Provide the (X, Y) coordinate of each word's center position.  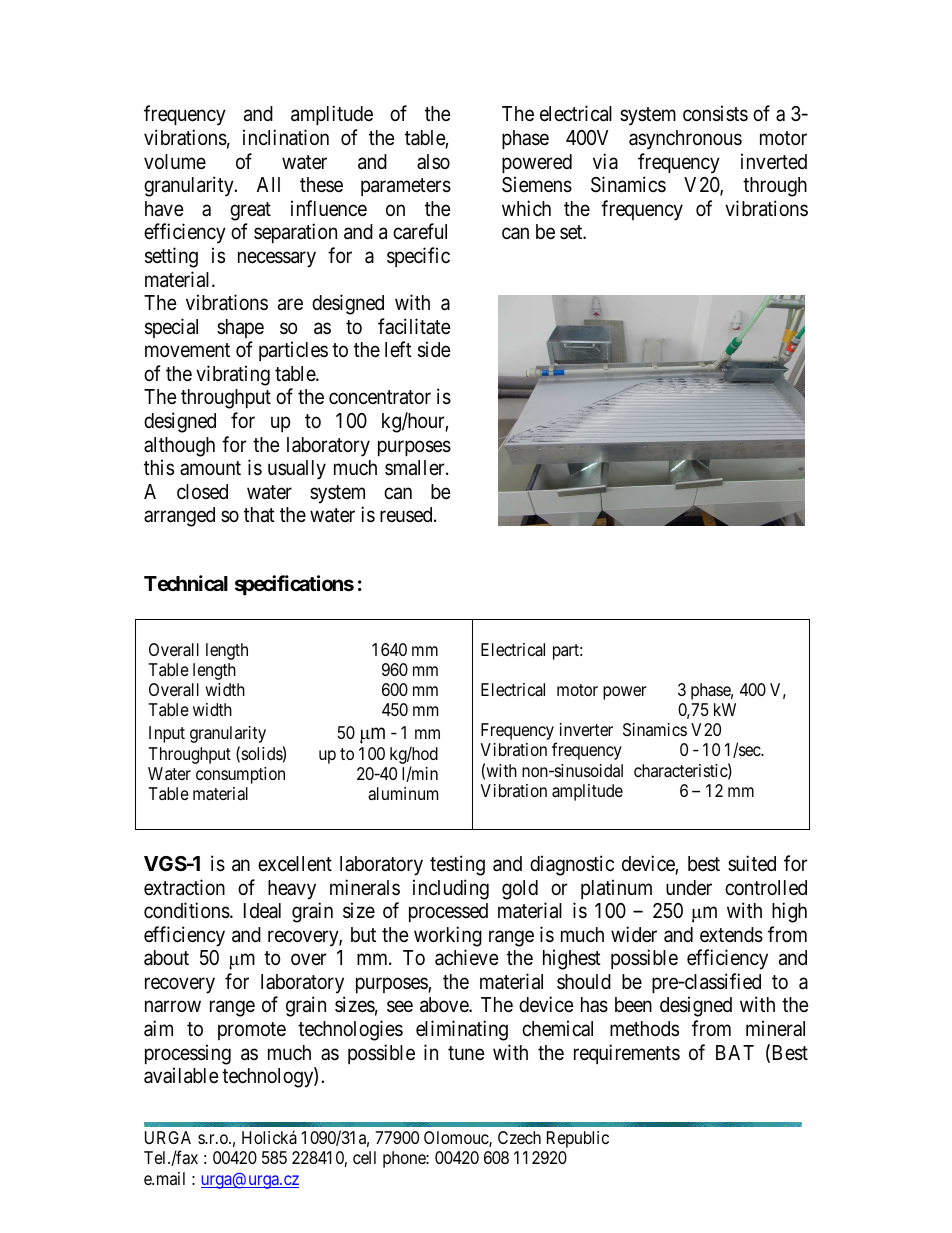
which (526, 208)
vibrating (233, 375)
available (181, 1075)
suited (752, 863)
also (433, 162)
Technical (186, 583)
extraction (184, 887)
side (434, 349)
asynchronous (685, 140)
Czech (519, 1137)
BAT (735, 1052)
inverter (586, 729)
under (689, 887)
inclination (286, 137)
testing (457, 865)
